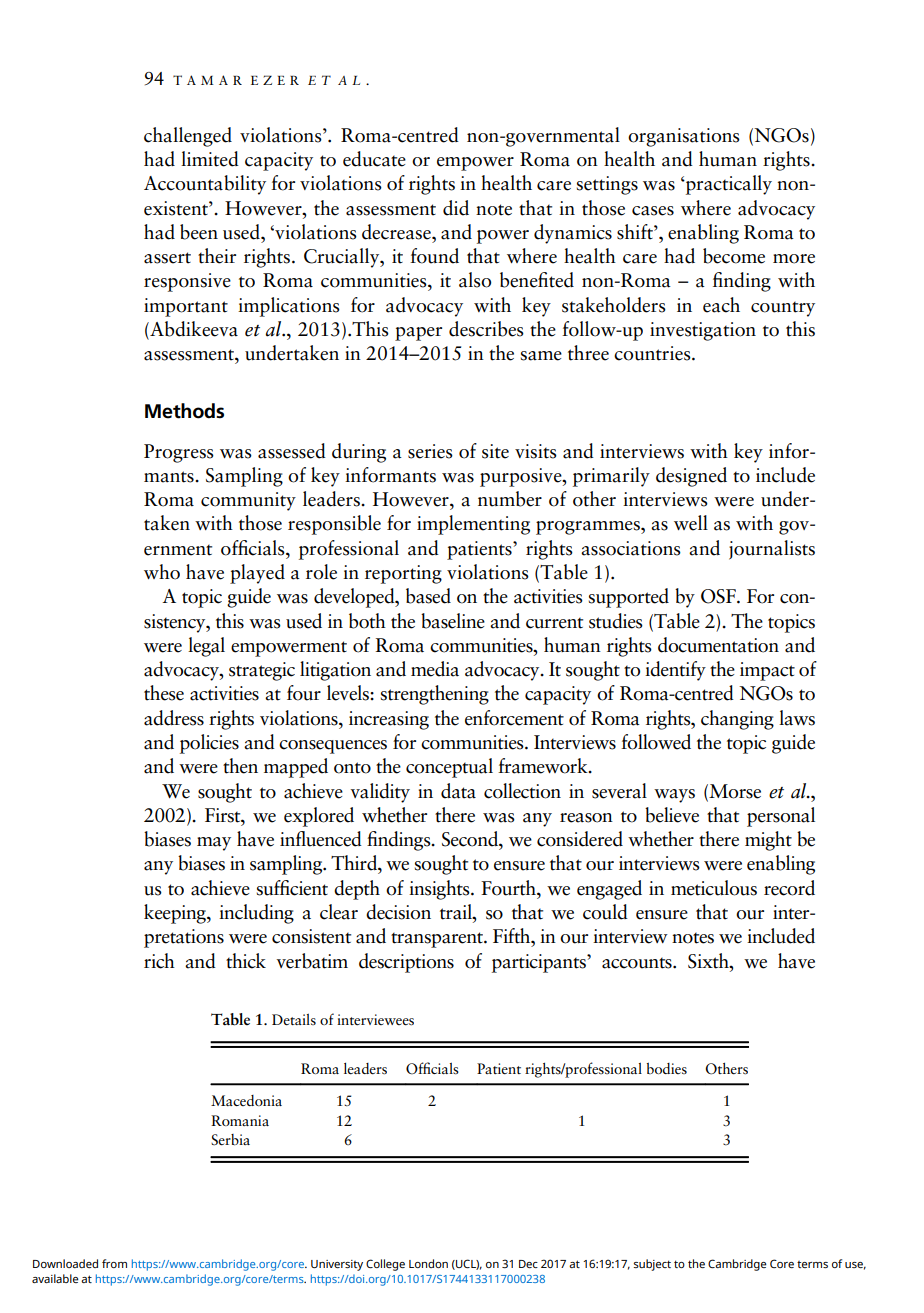  What do you see at coordinates (389, 720) in the screenshot?
I see `increasing` at bounding box center [389, 720].
